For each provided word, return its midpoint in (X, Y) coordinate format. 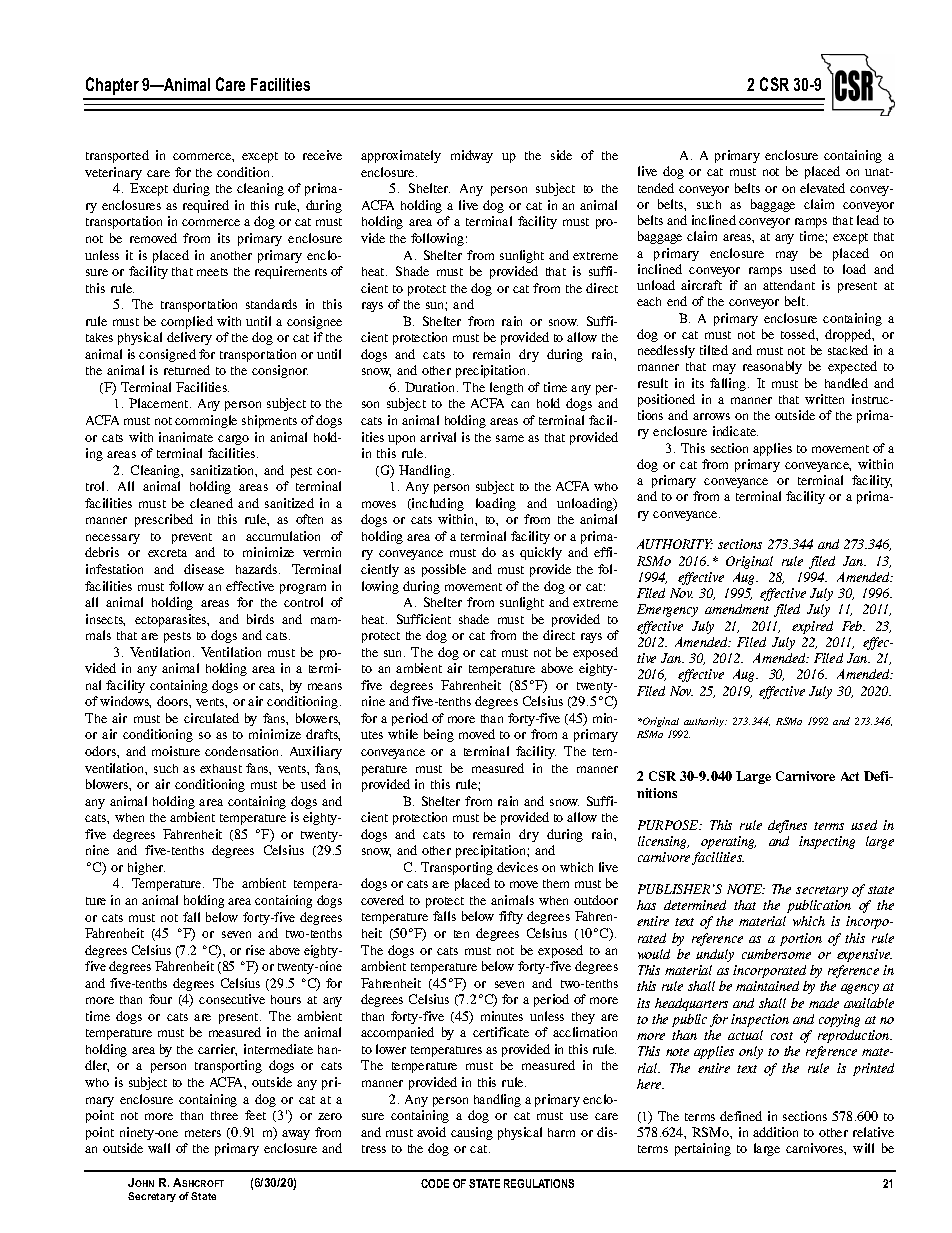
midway (472, 156)
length (506, 388)
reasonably (772, 367)
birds (260, 619)
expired (812, 627)
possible (444, 570)
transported (117, 156)
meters (203, 1133)
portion (801, 939)
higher (146, 868)
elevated (822, 188)
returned (187, 370)
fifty (511, 917)
